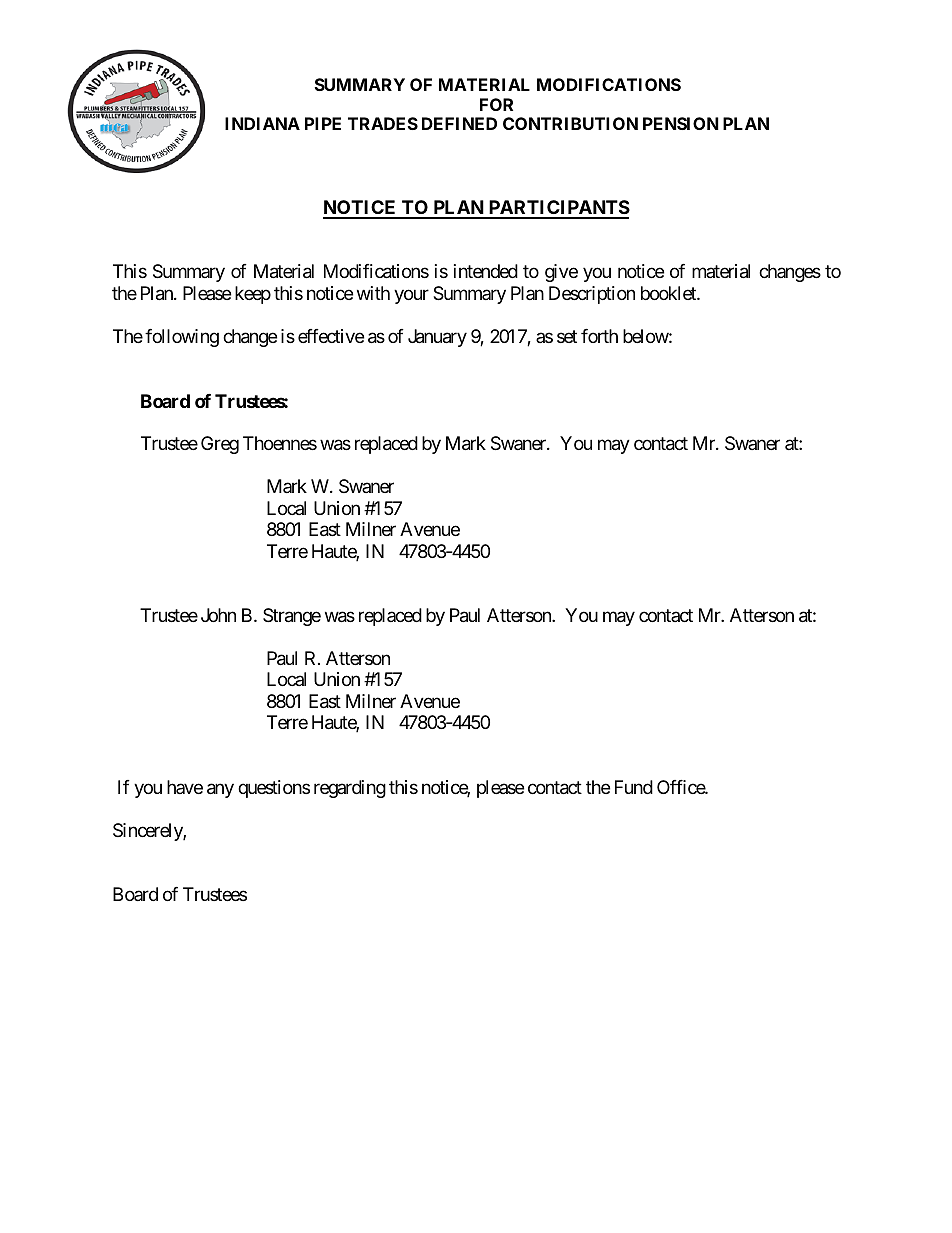 This screenshot has height=1233, width=952. What do you see at coordinates (220, 790) in the screenshot?
I see `any` at bounding box center [220, 790].
